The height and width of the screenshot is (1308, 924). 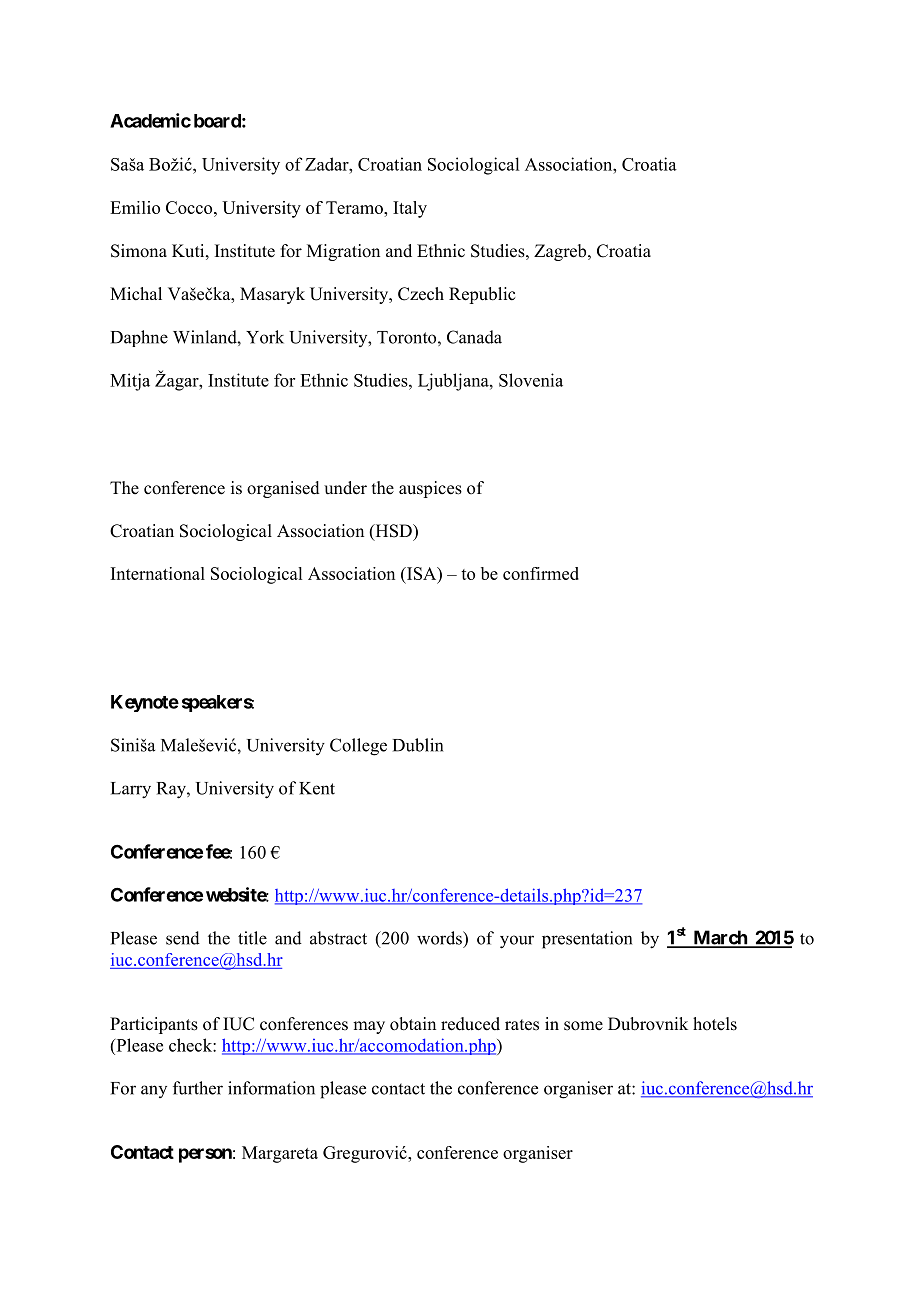 What do you see at coordinates (183, 938) in the screenshot?
I see `send` at bounding box center [183, 938].
